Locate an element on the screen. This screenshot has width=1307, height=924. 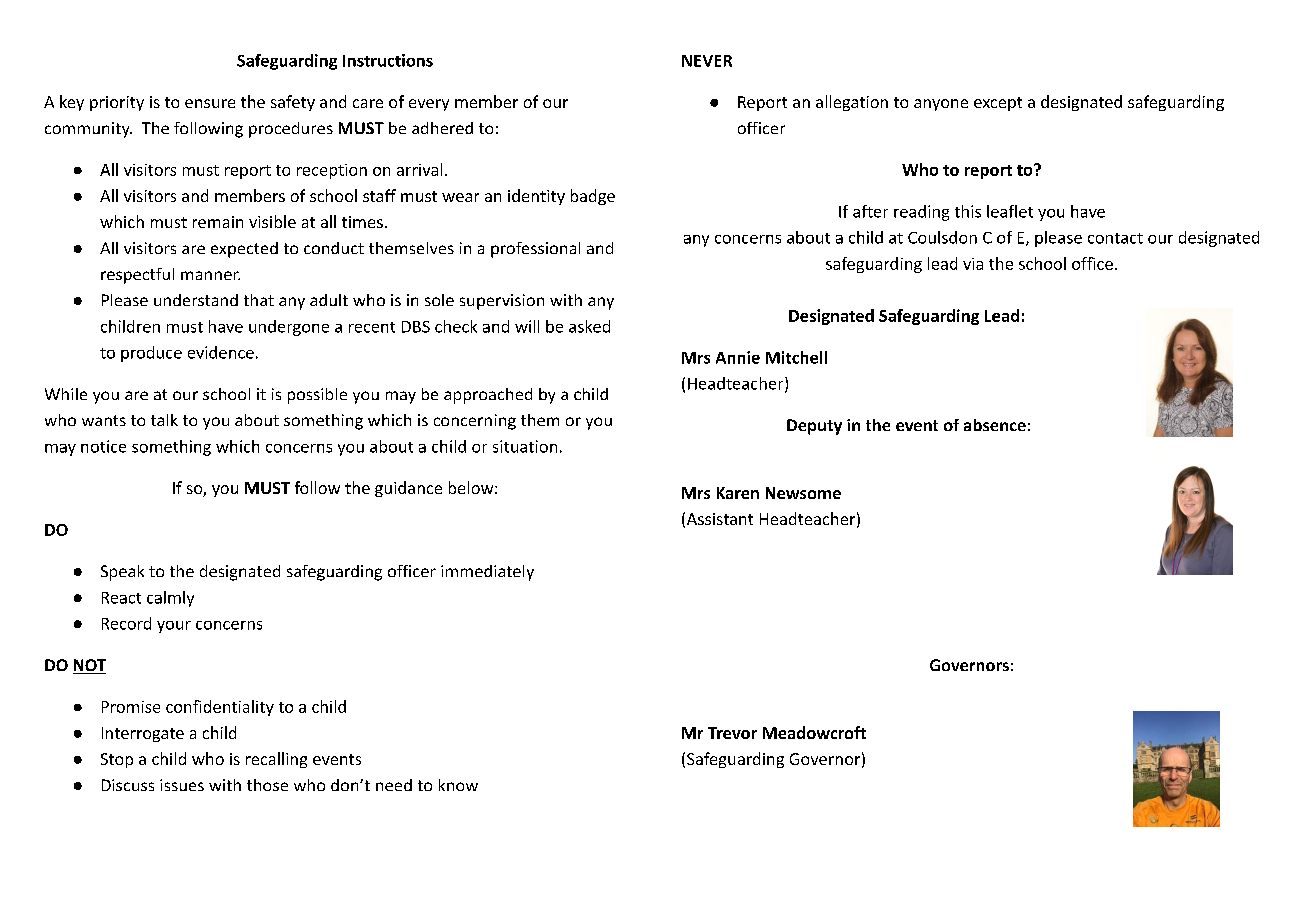
NEVER is located at coordinates (707, 61).
